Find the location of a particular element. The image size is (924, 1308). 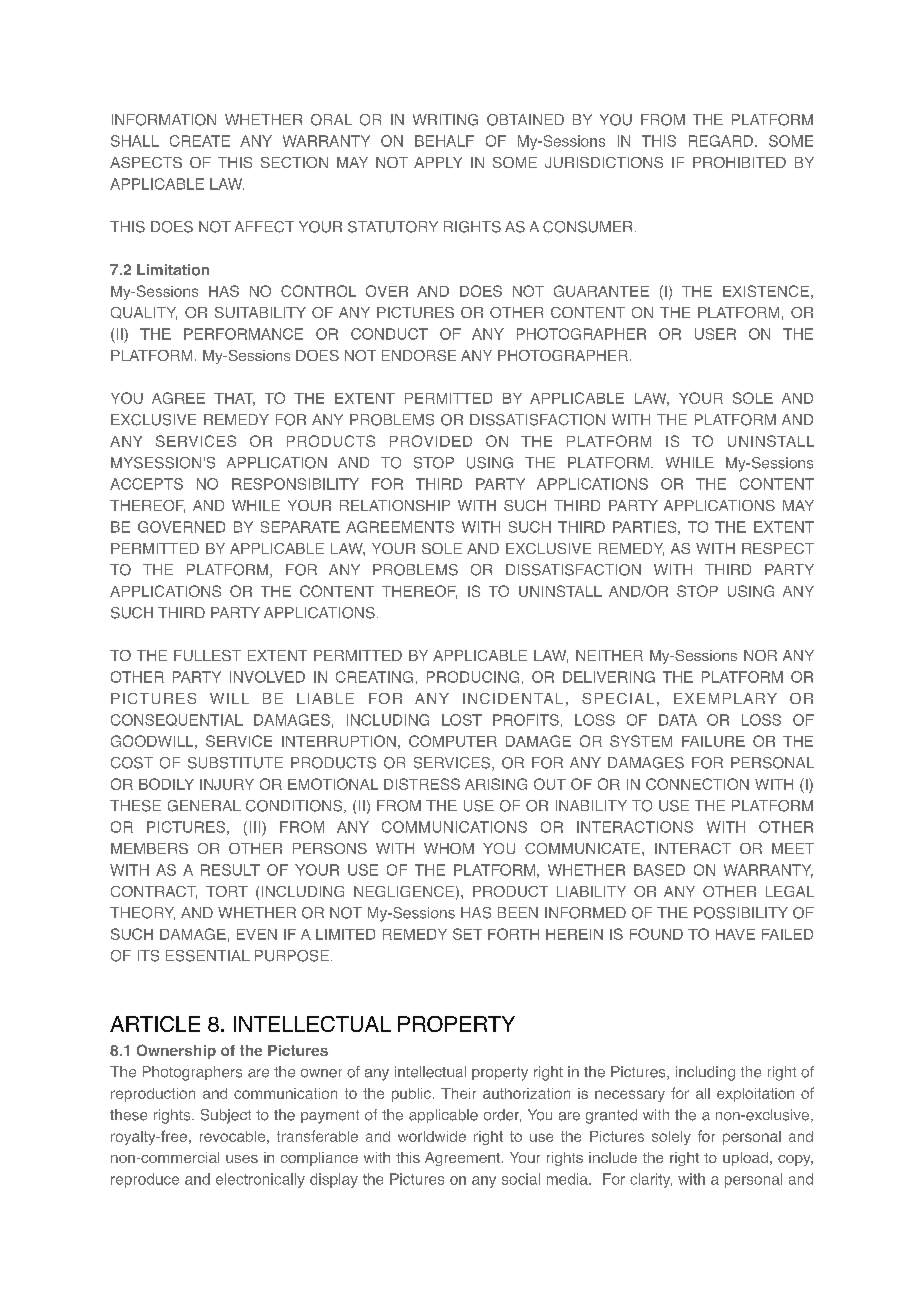

uses is located at coordinates (242, 1159).
